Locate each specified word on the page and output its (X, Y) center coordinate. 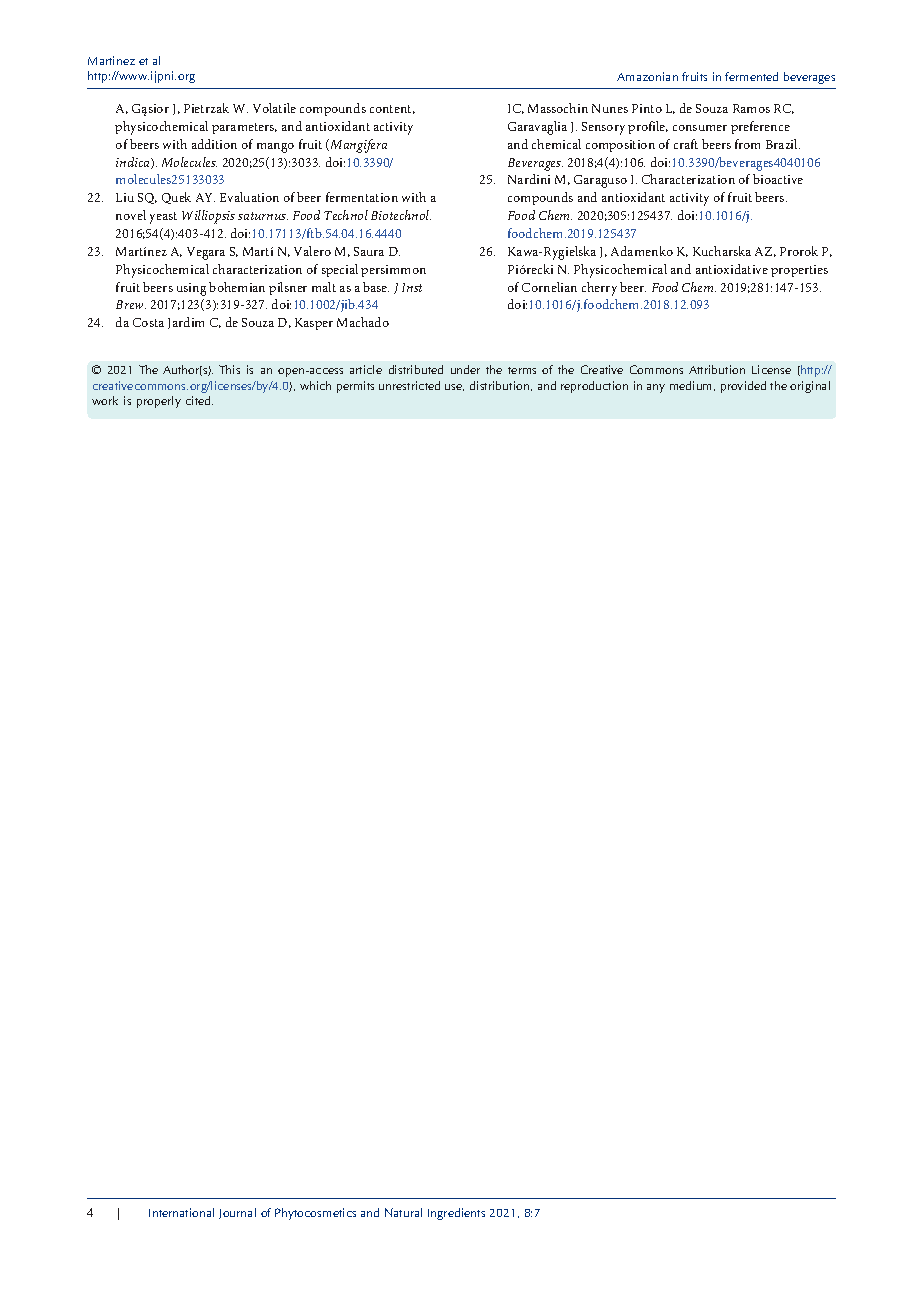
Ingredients (456, 1214)
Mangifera (357, 146)
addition (214, 144)
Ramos (751, 108)
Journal (237, 1213)
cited (199, 400)
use (454, 387)
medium (692, 386)
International (181, 1212)
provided (743, 387)
